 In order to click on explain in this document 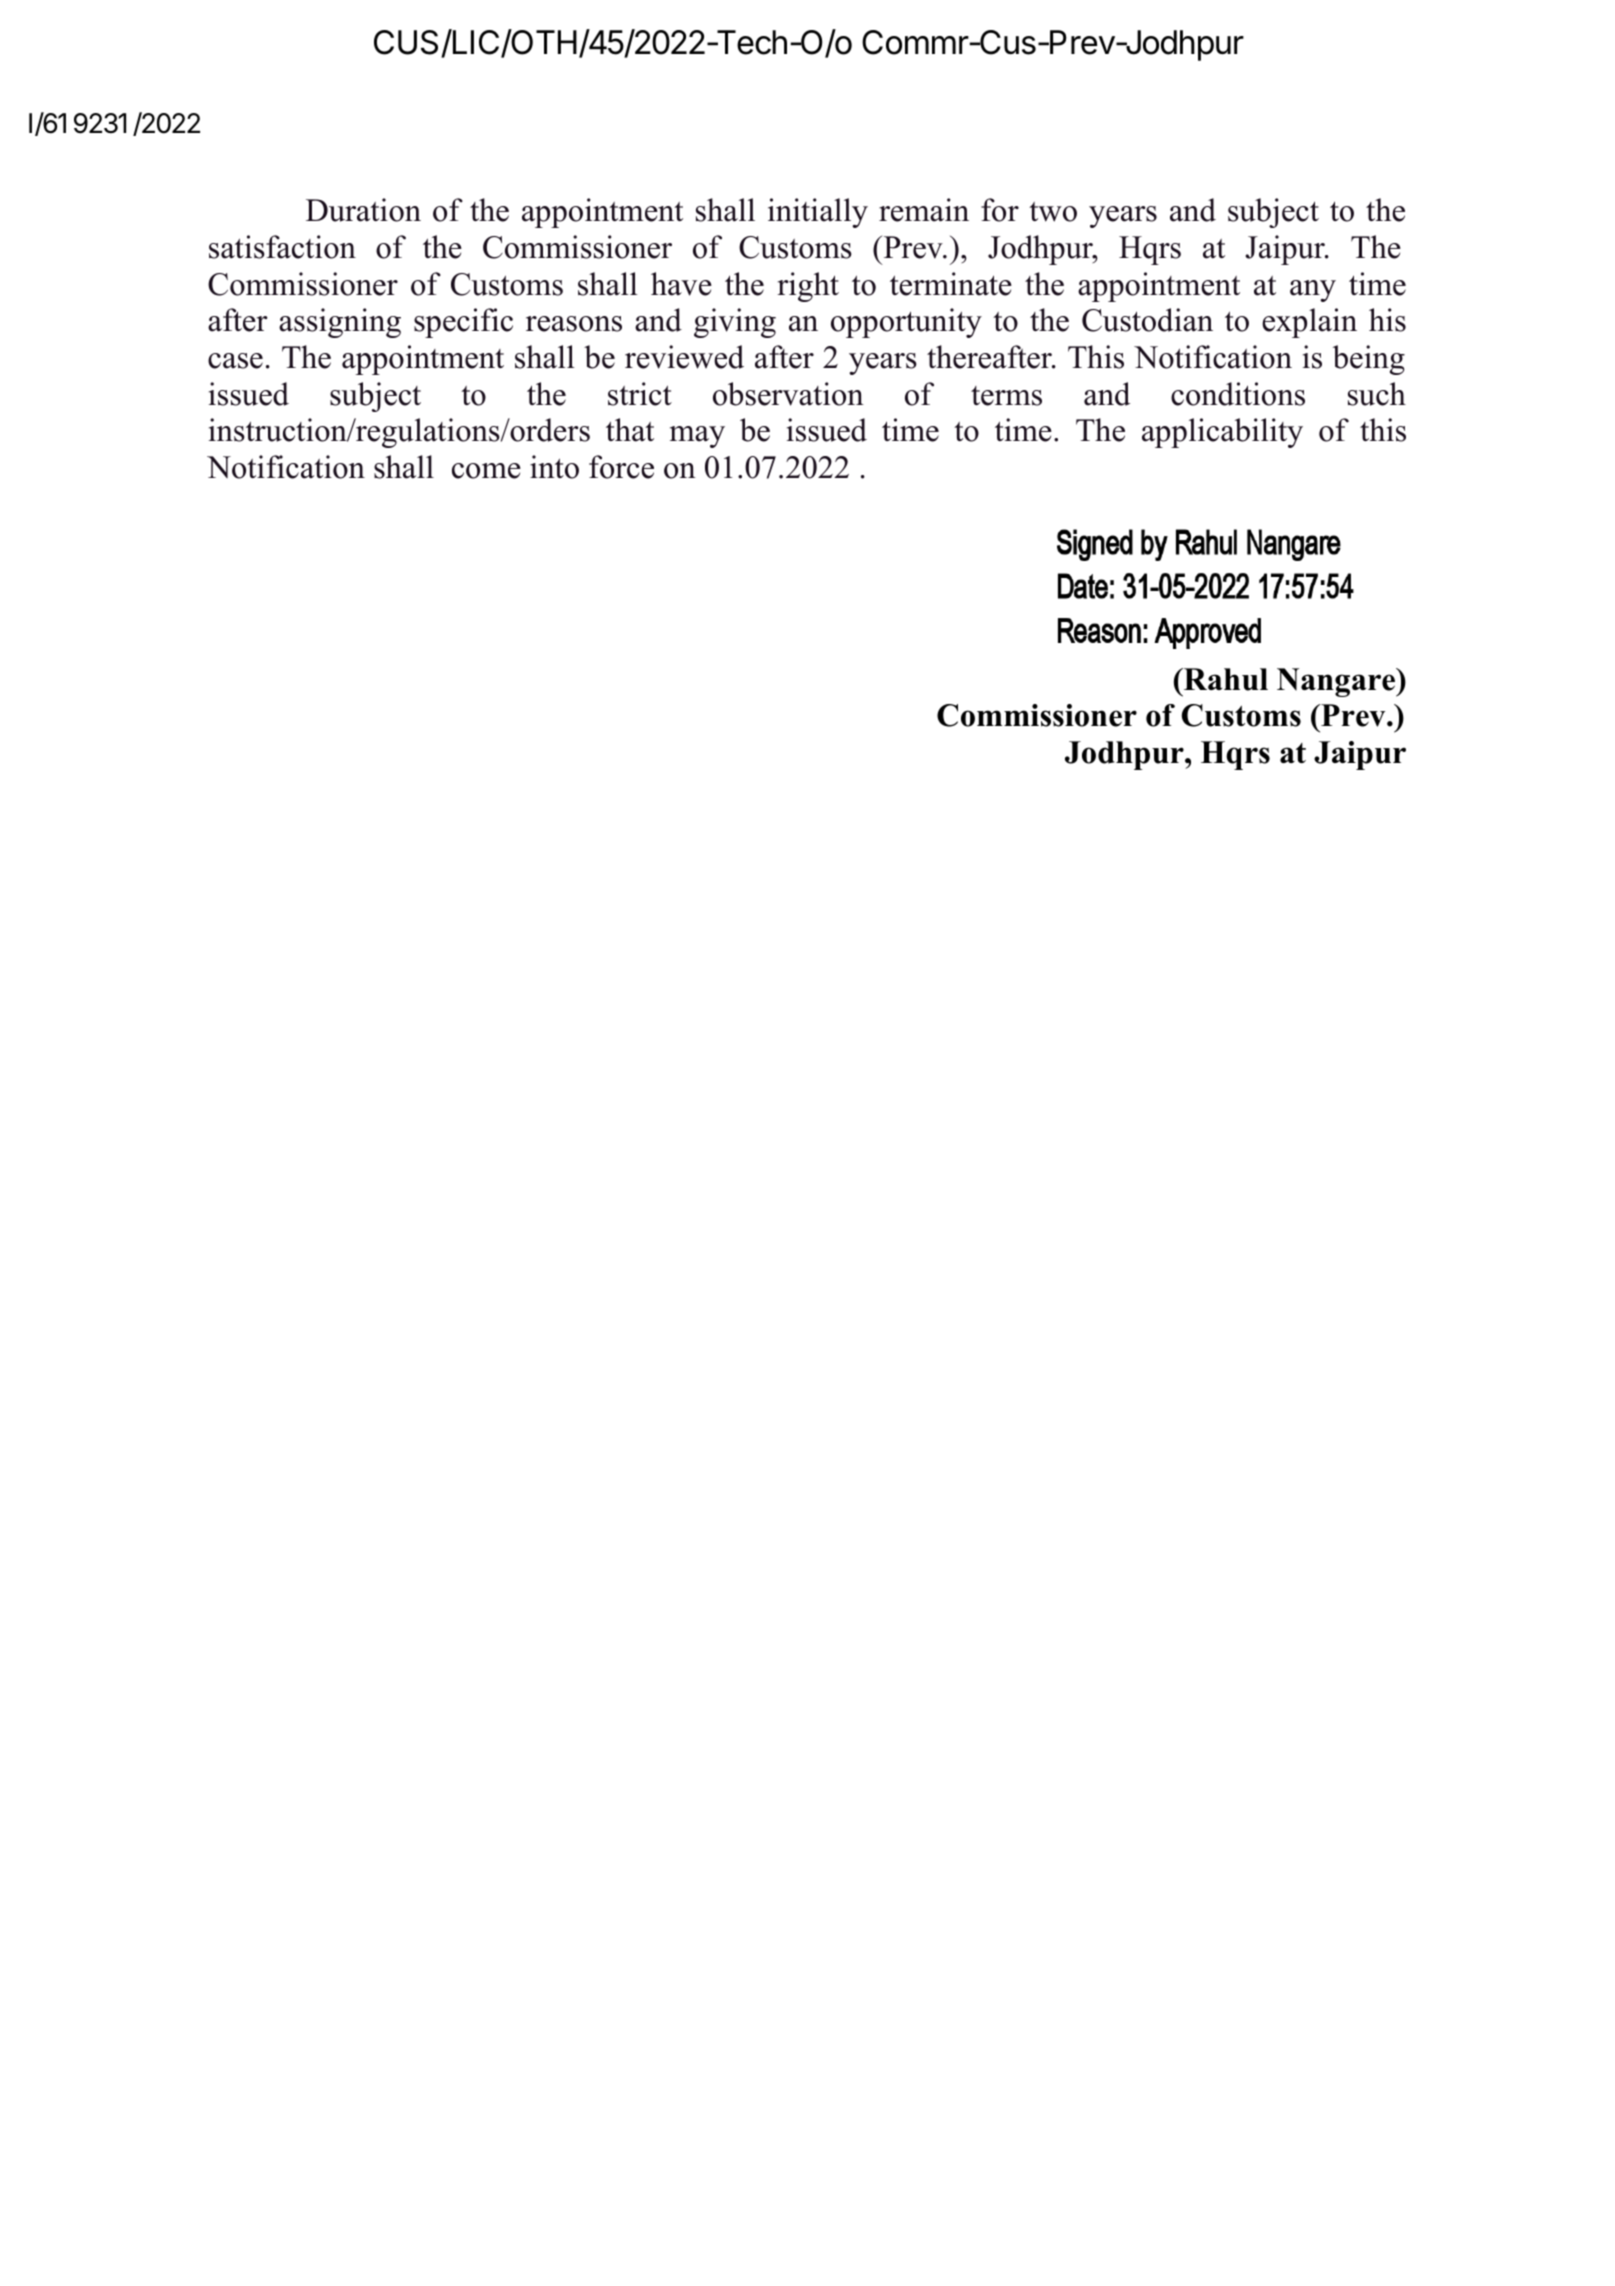, I will do `click(1309, 323)`.
